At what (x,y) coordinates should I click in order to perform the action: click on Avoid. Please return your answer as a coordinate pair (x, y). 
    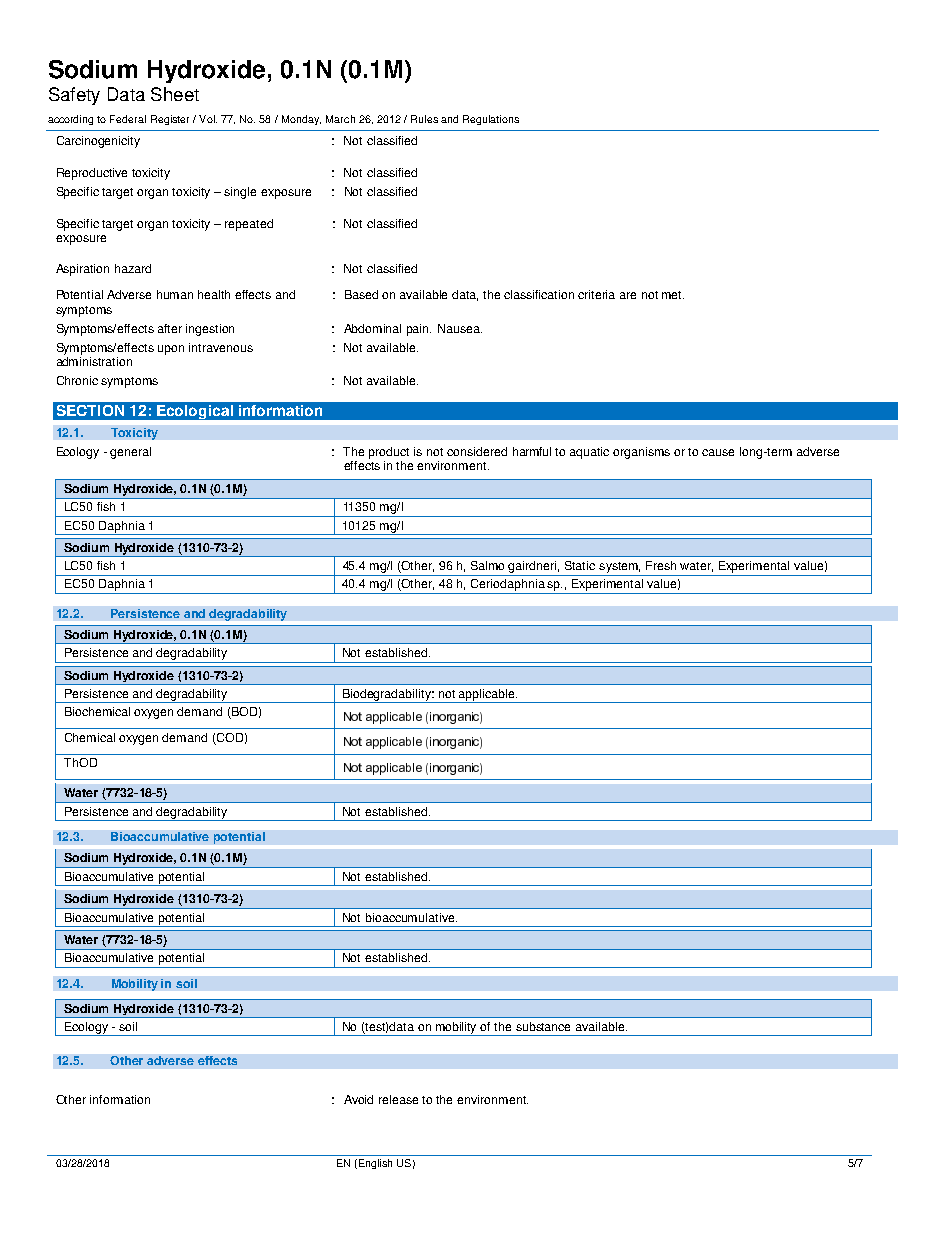
    Looking at the image, I should click on (358, 1099).
